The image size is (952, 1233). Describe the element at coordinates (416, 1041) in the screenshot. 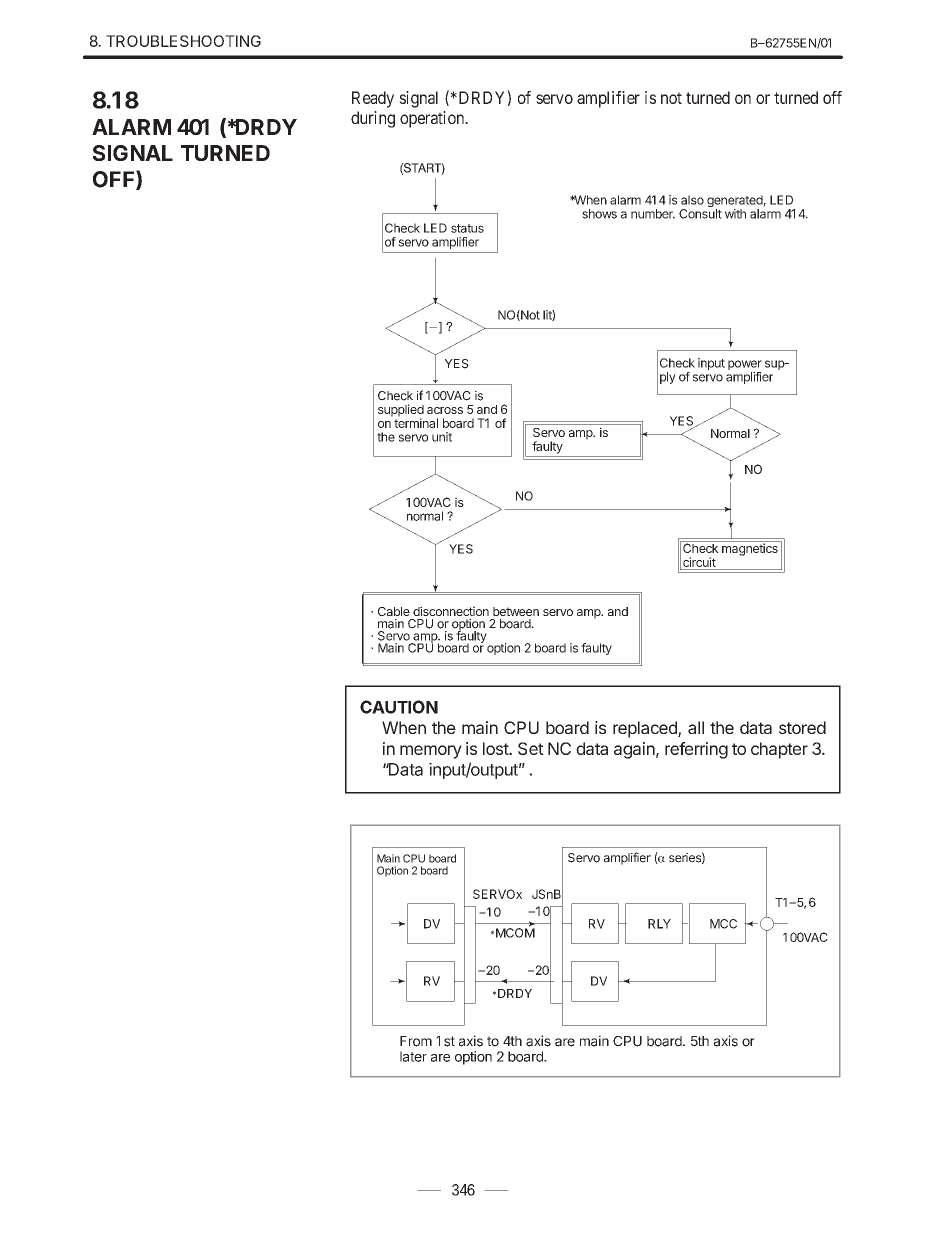

I see `From` at that location.
